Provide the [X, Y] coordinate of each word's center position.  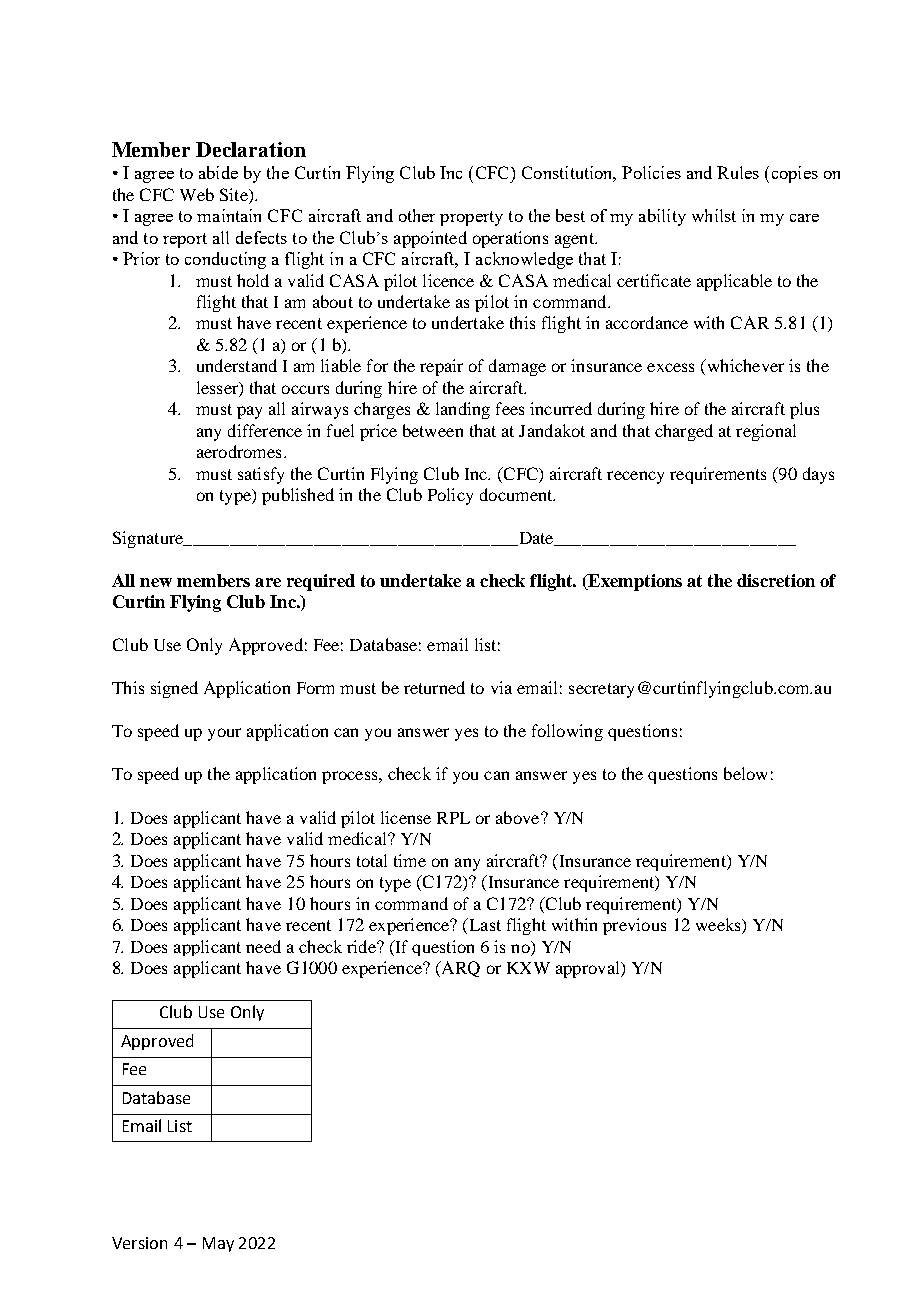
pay [249, 412]
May [218, 1244]
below [745, 773]
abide [218, 172]
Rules [738, 172]
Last [483, 926]
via [501, 687]
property [471, 218]
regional [766, 432]
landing [463, 410]
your [224, 734]
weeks [719, 926]
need [263, 946]
